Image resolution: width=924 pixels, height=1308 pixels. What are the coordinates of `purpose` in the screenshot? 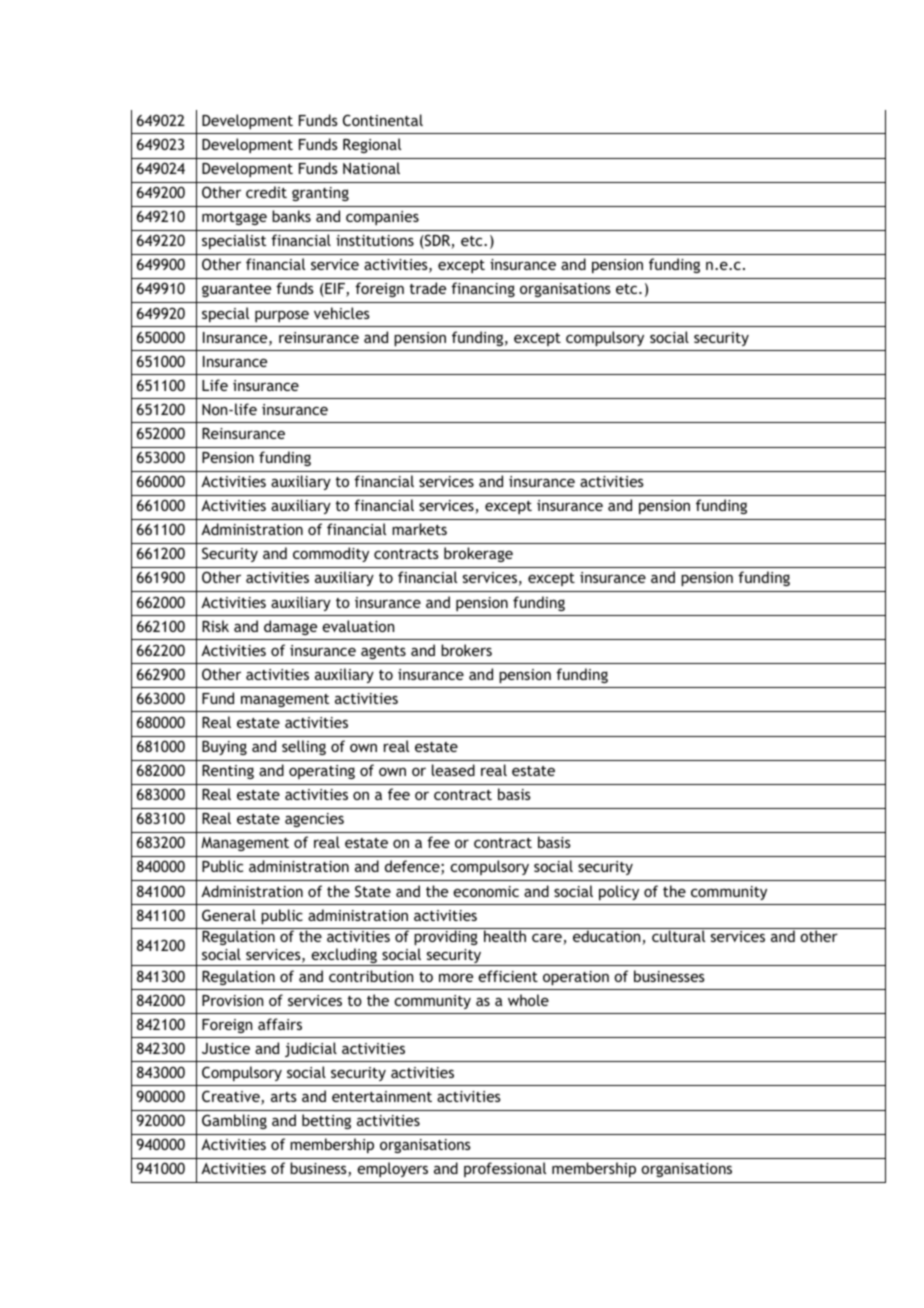 It's located at (282, 316).
